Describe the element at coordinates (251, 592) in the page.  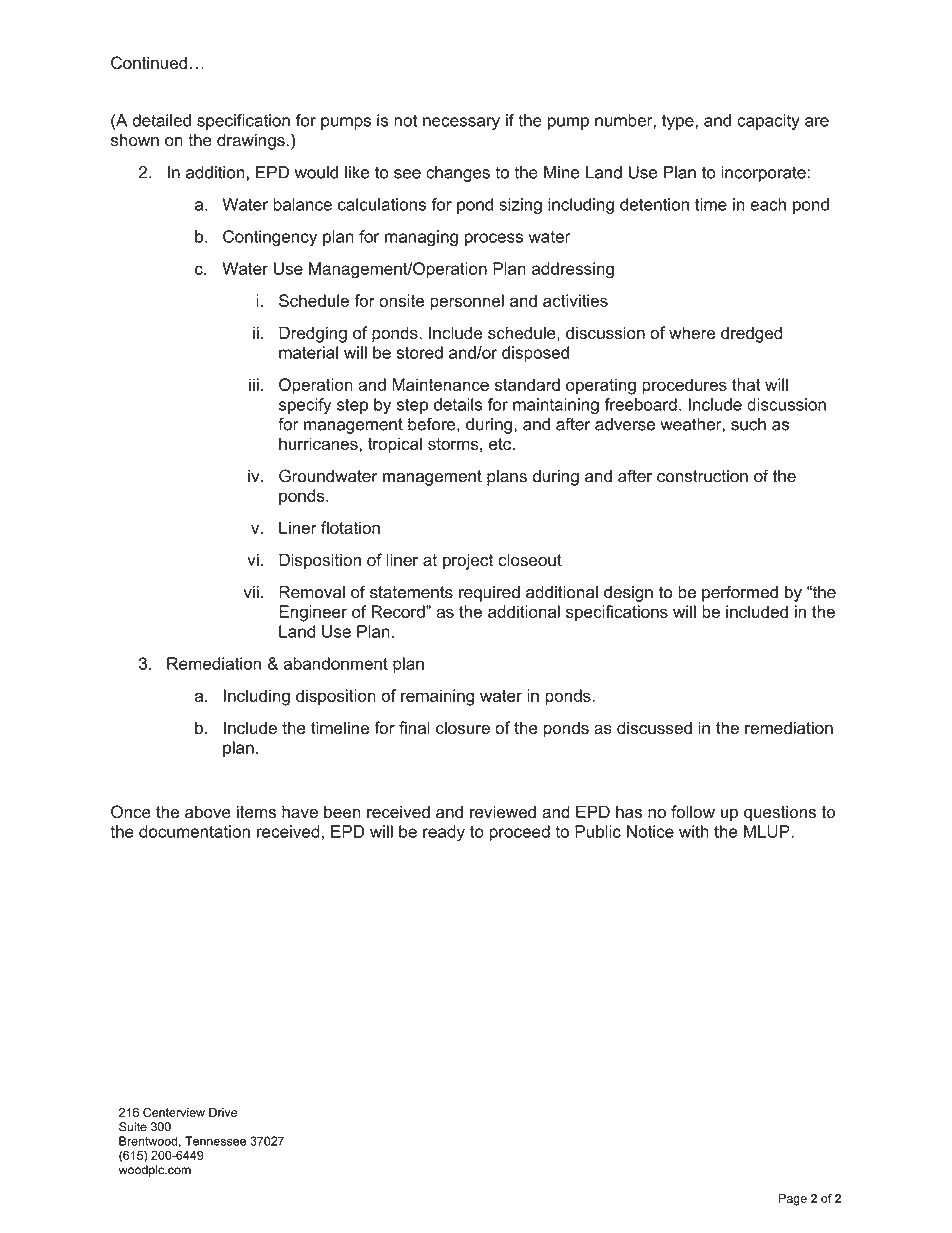
I see `vii` at that location.
